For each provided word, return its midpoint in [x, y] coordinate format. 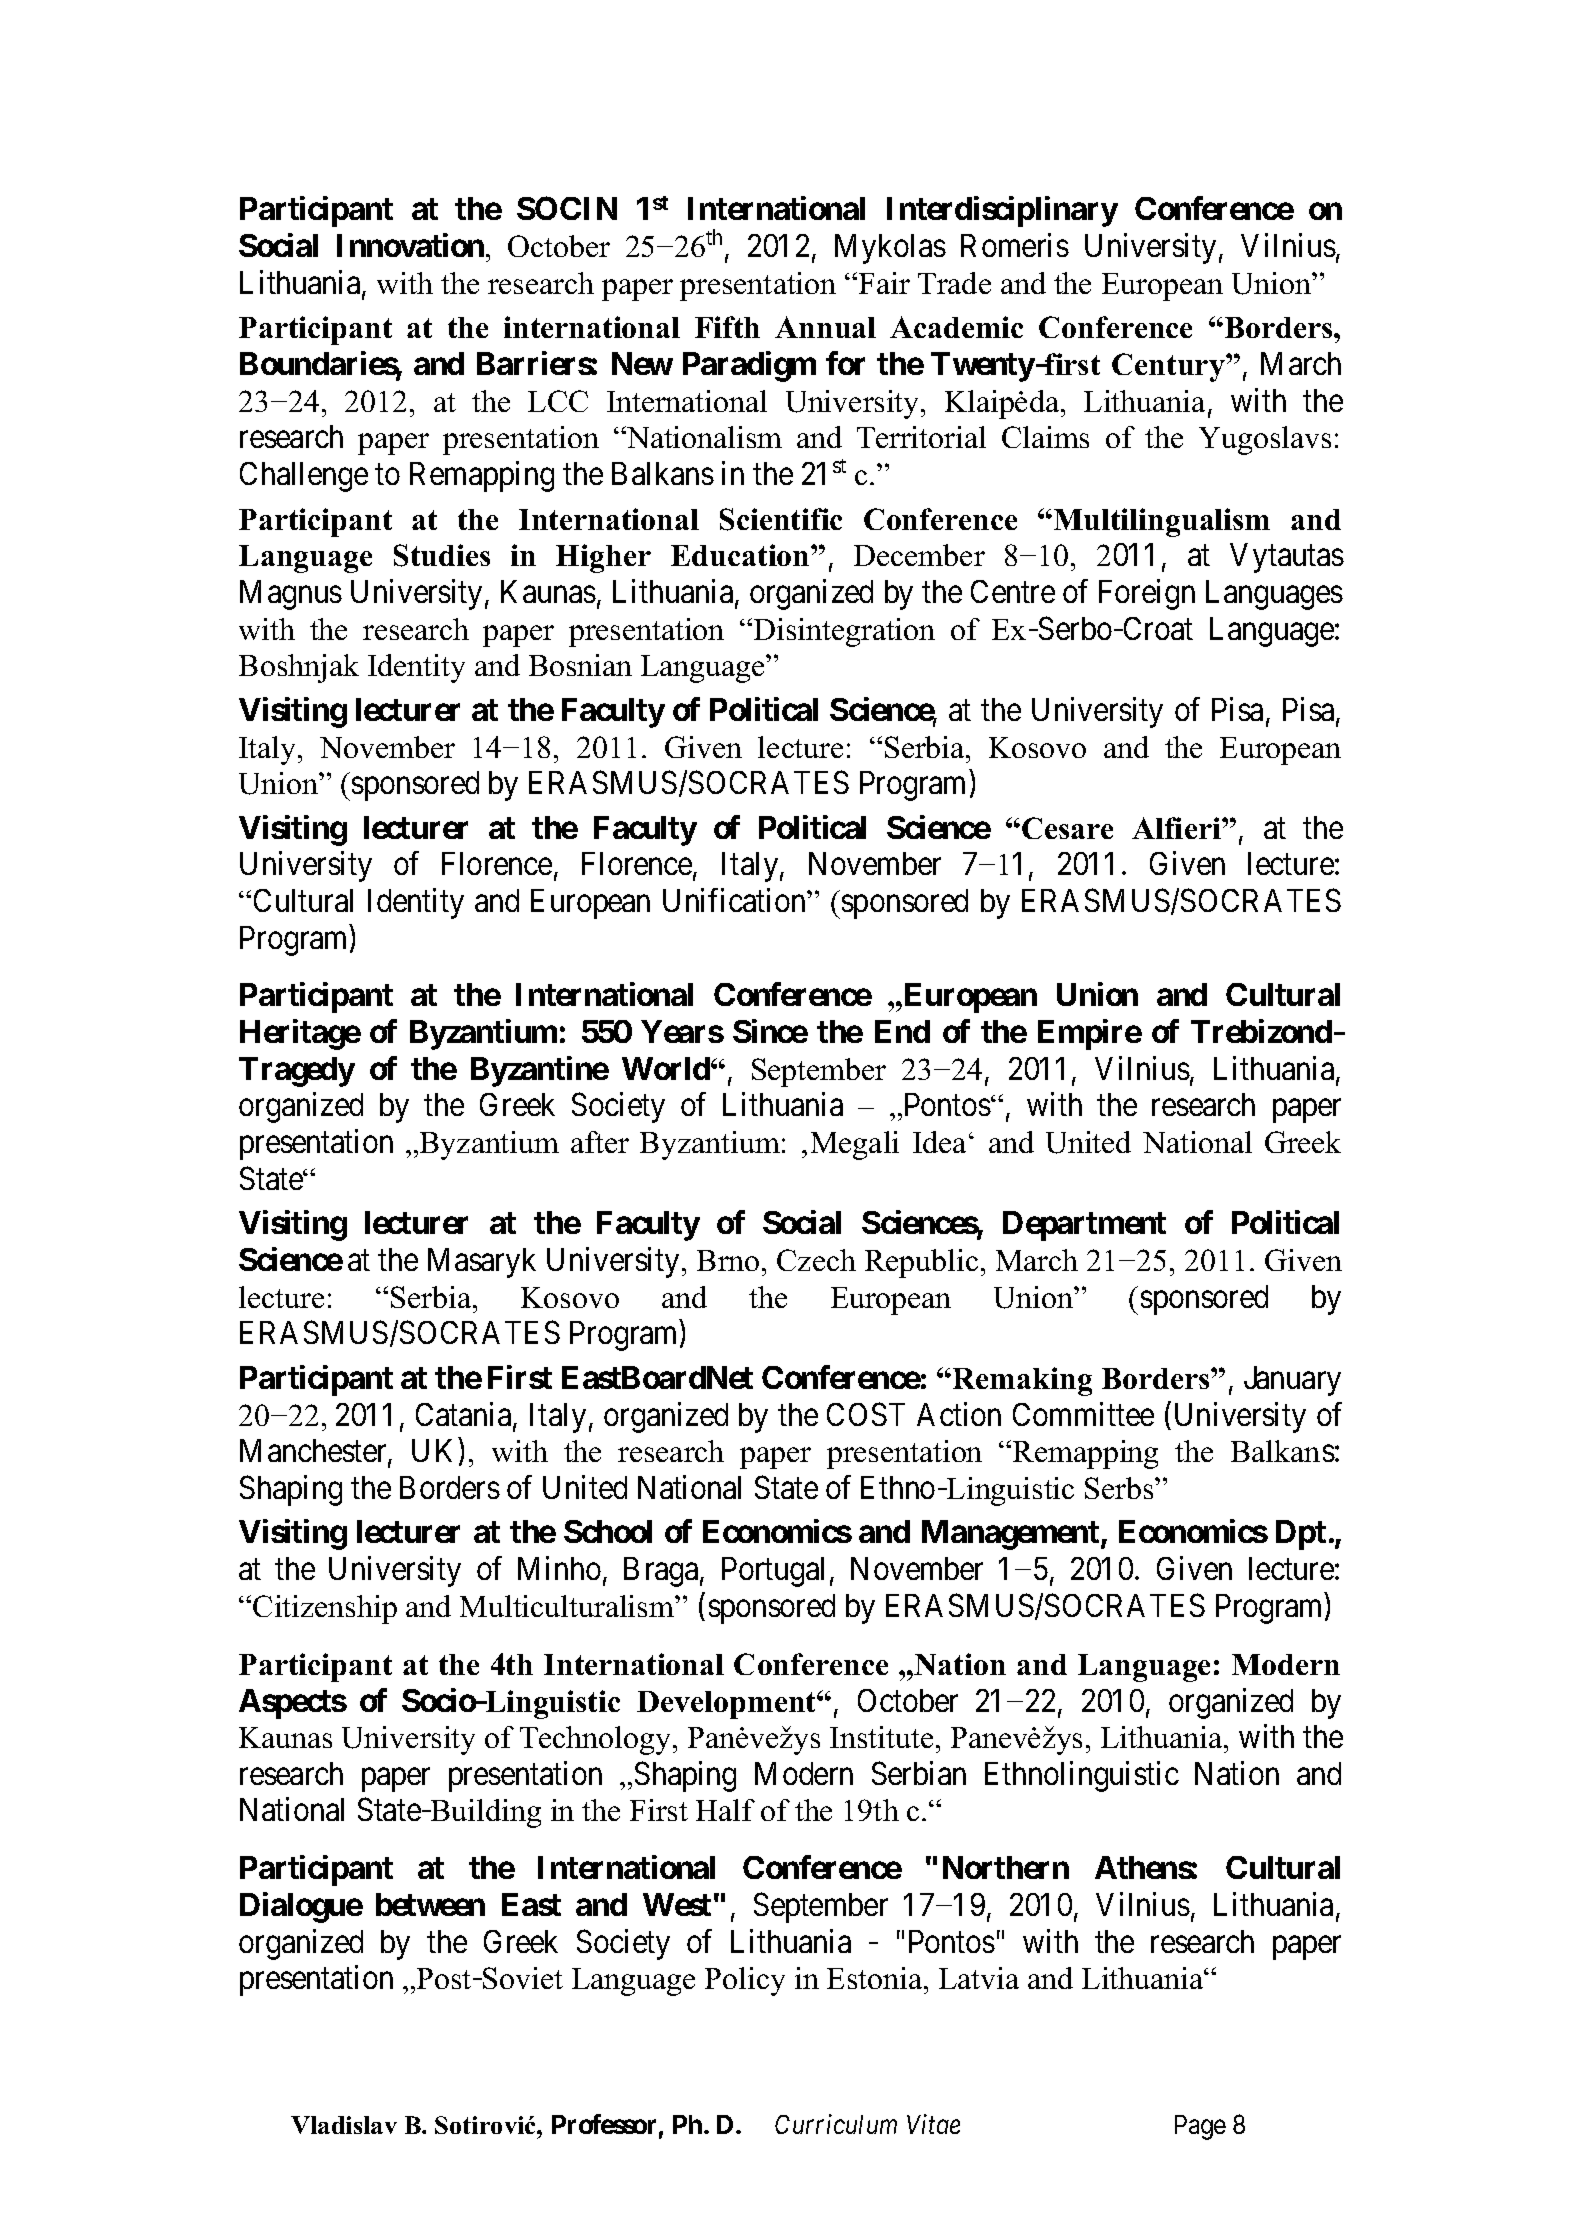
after [600, 1142]
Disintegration [844, 632]
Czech [816, 1260]
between [430, 1904]
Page [1200, 2127]
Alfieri [1177, 828]
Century [1169, 367]
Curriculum [836, 2124]
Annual [825, 327]
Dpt [1301, 1535]
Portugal [773, 1572]
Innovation [410, 245]
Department [1084, 1226]
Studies [442, 555]
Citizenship [325, 1609]
